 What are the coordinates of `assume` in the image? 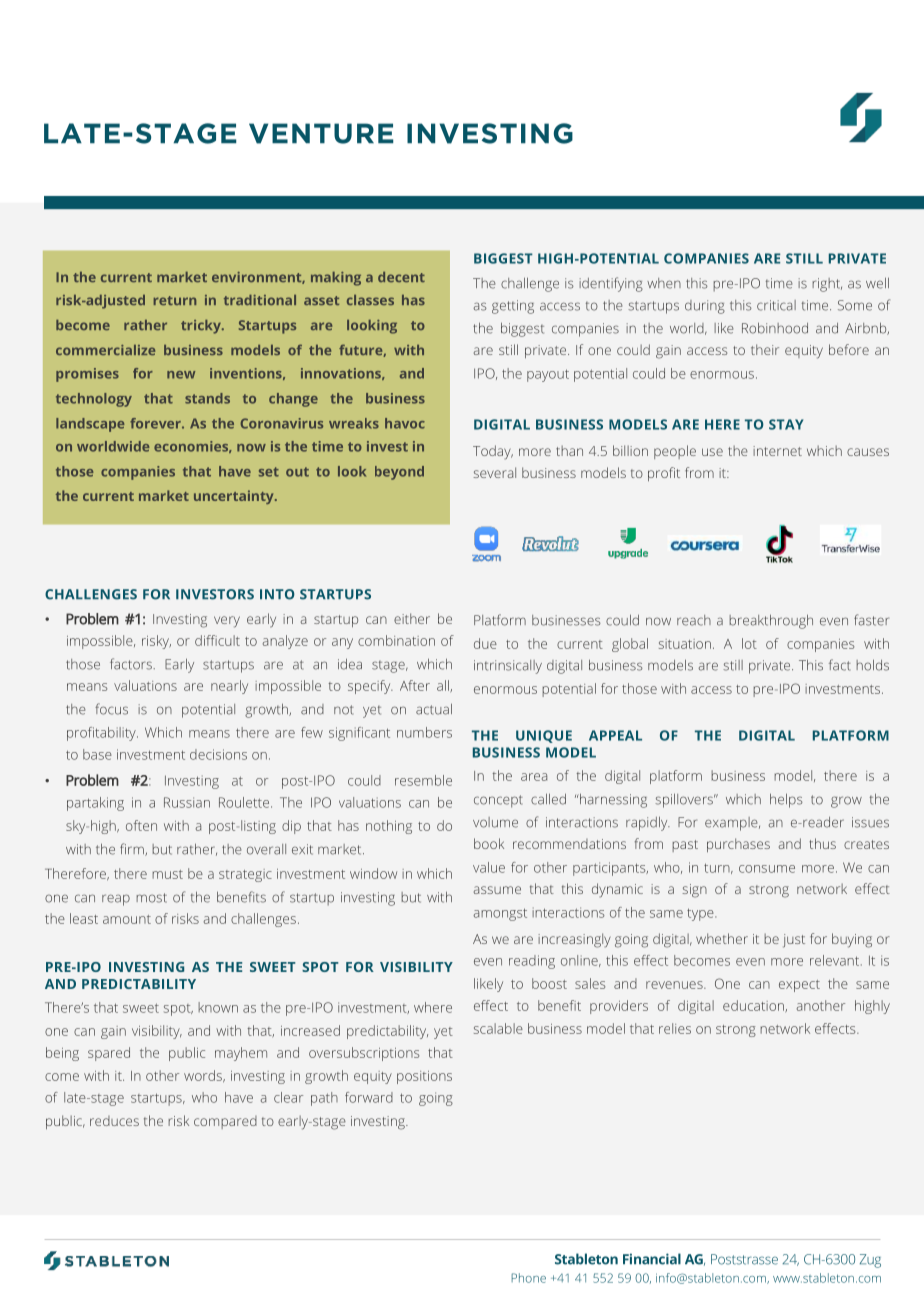 It's located at (497, 890).
